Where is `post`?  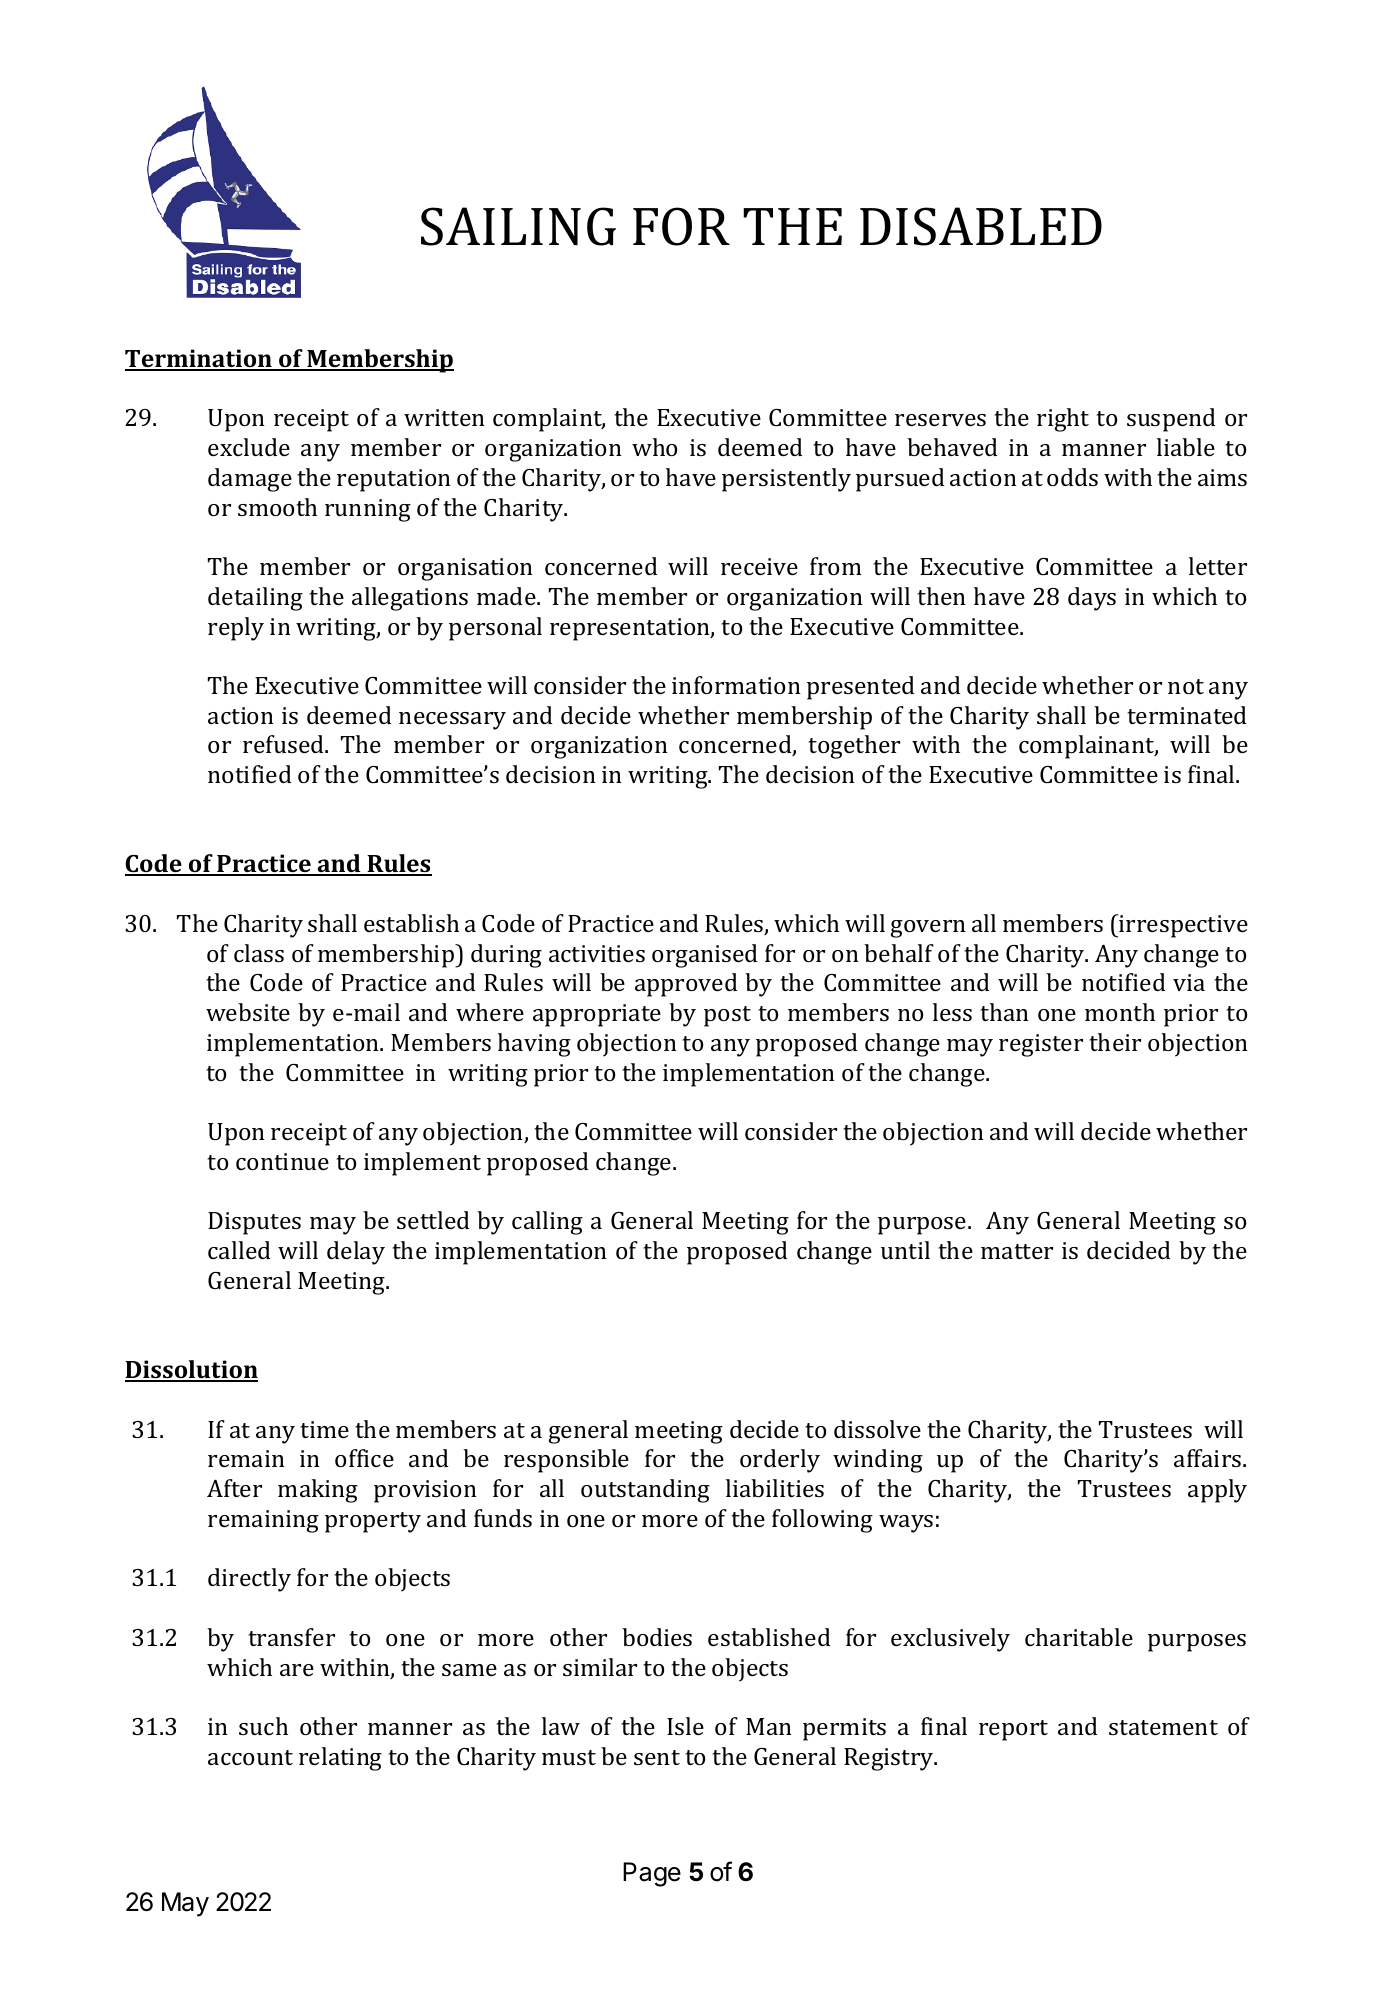 post is located at coordinates (727, 1016).
